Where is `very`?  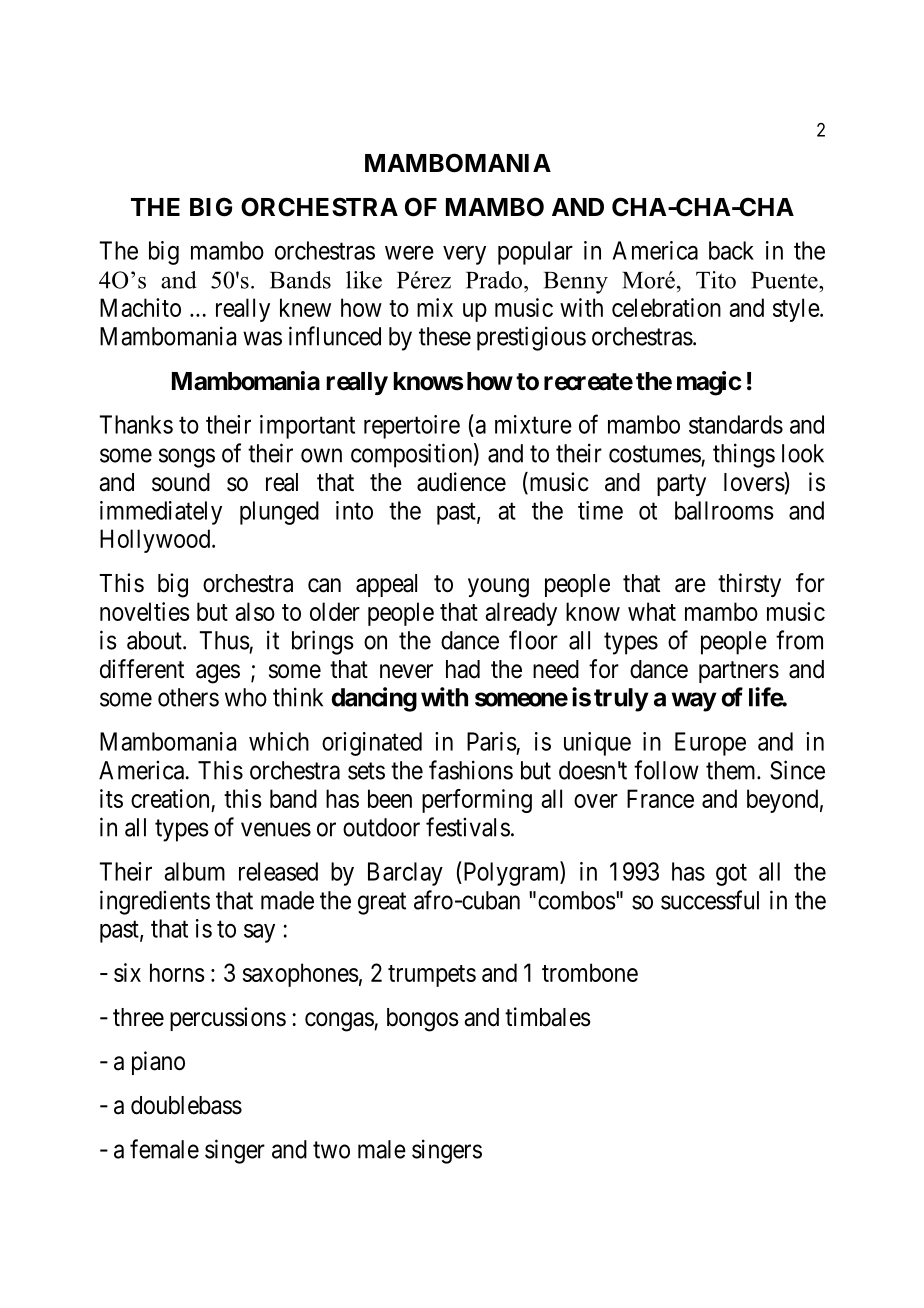 very is located at coordinates (464, 255).
